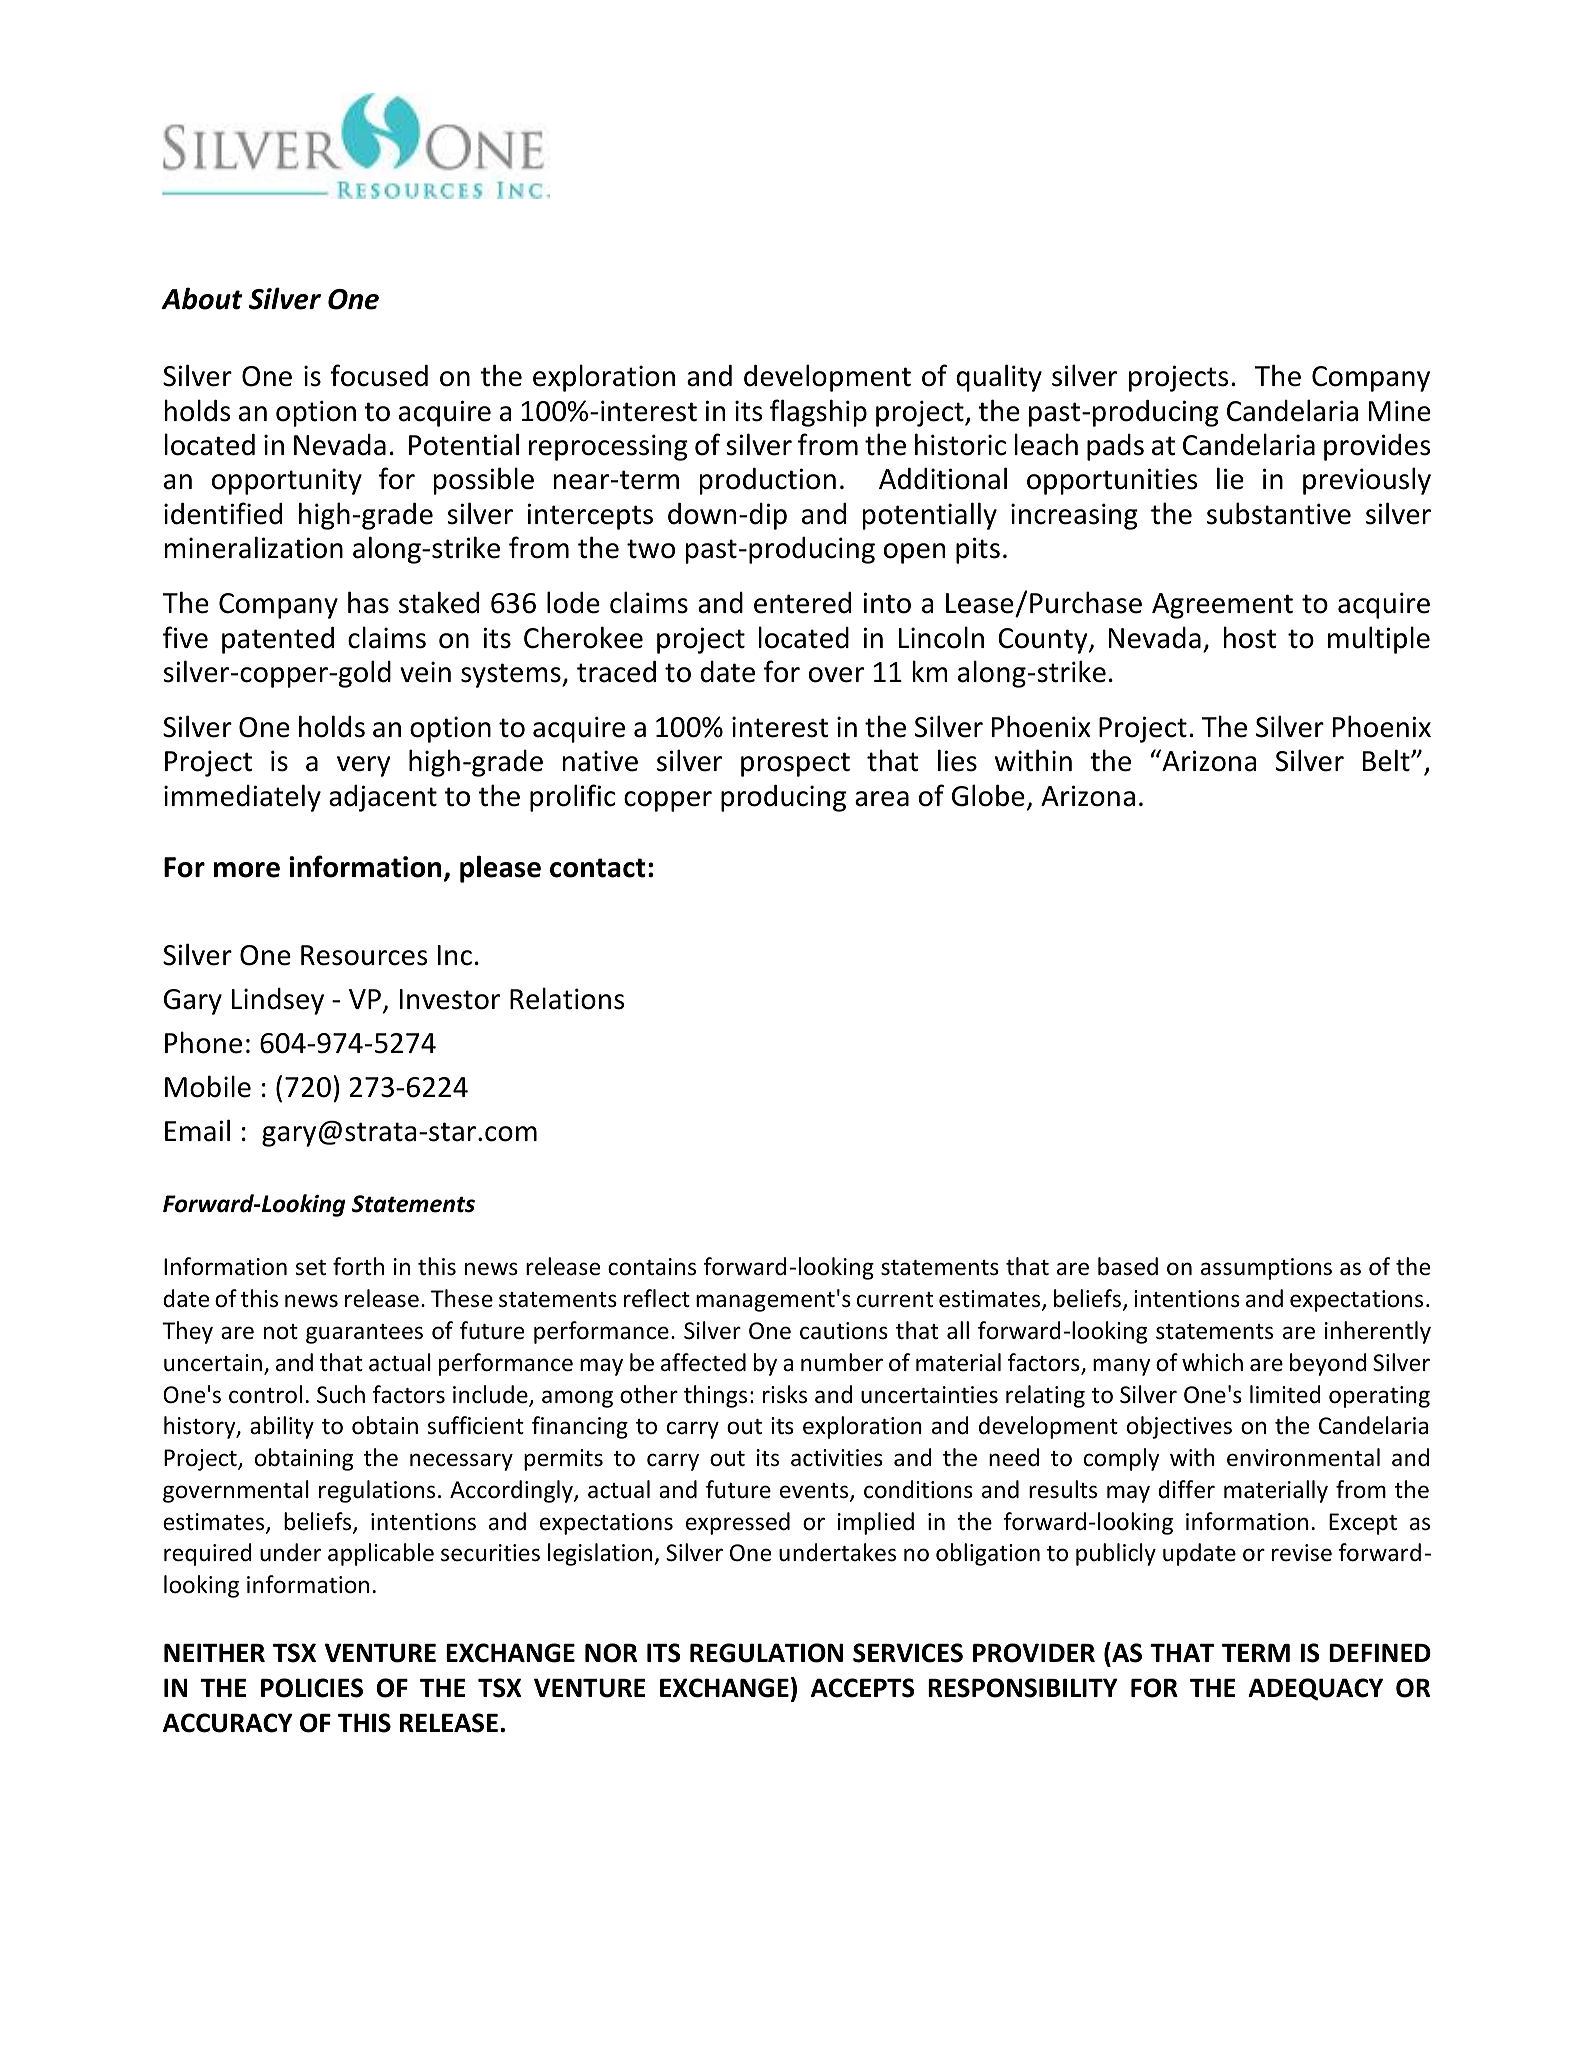  I want to click on Such, so click(341, 1394).
